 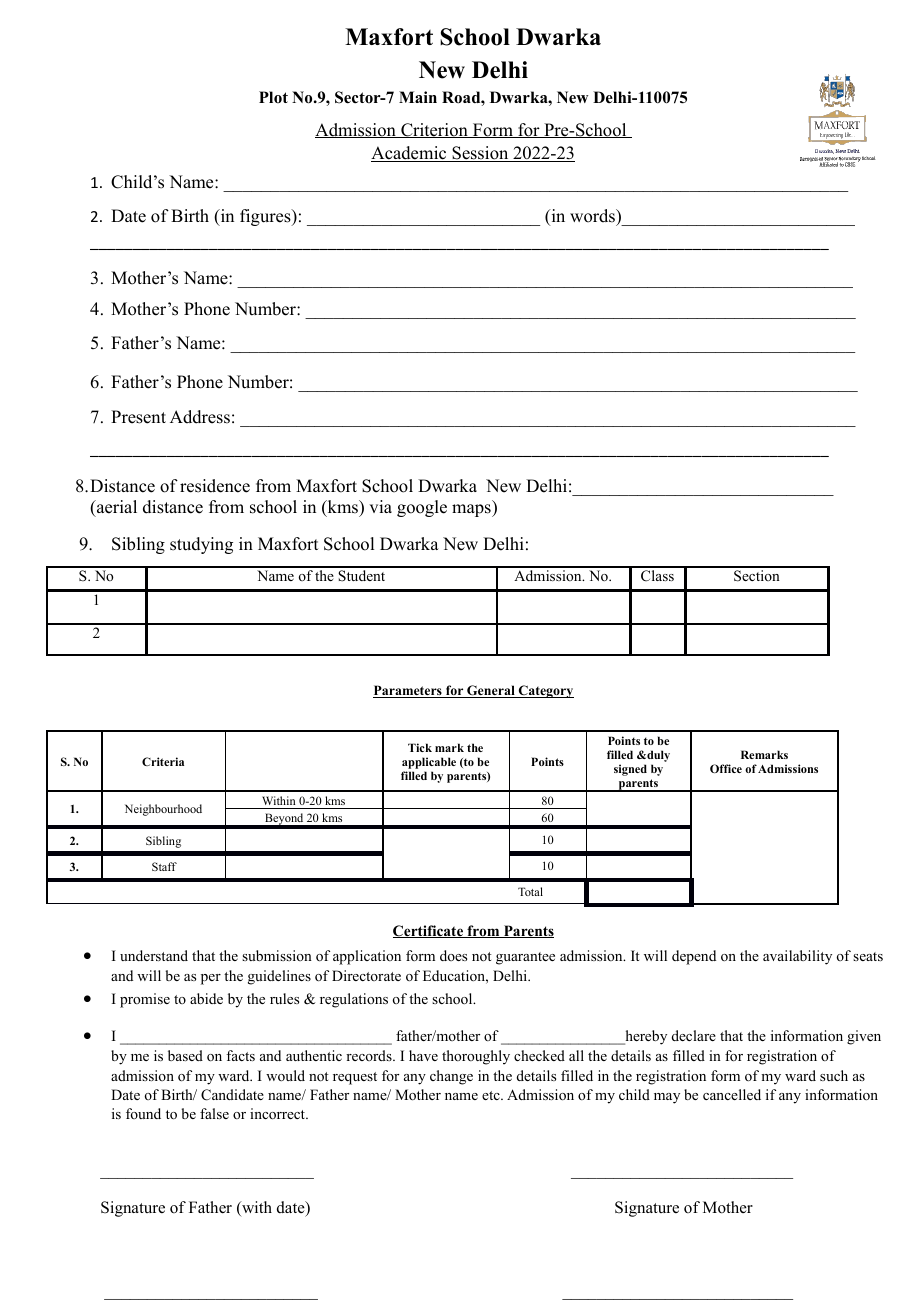 What do you see at coordinates (273, 97) in the page?
I see `Plot` at bounding box center [273, 97].
